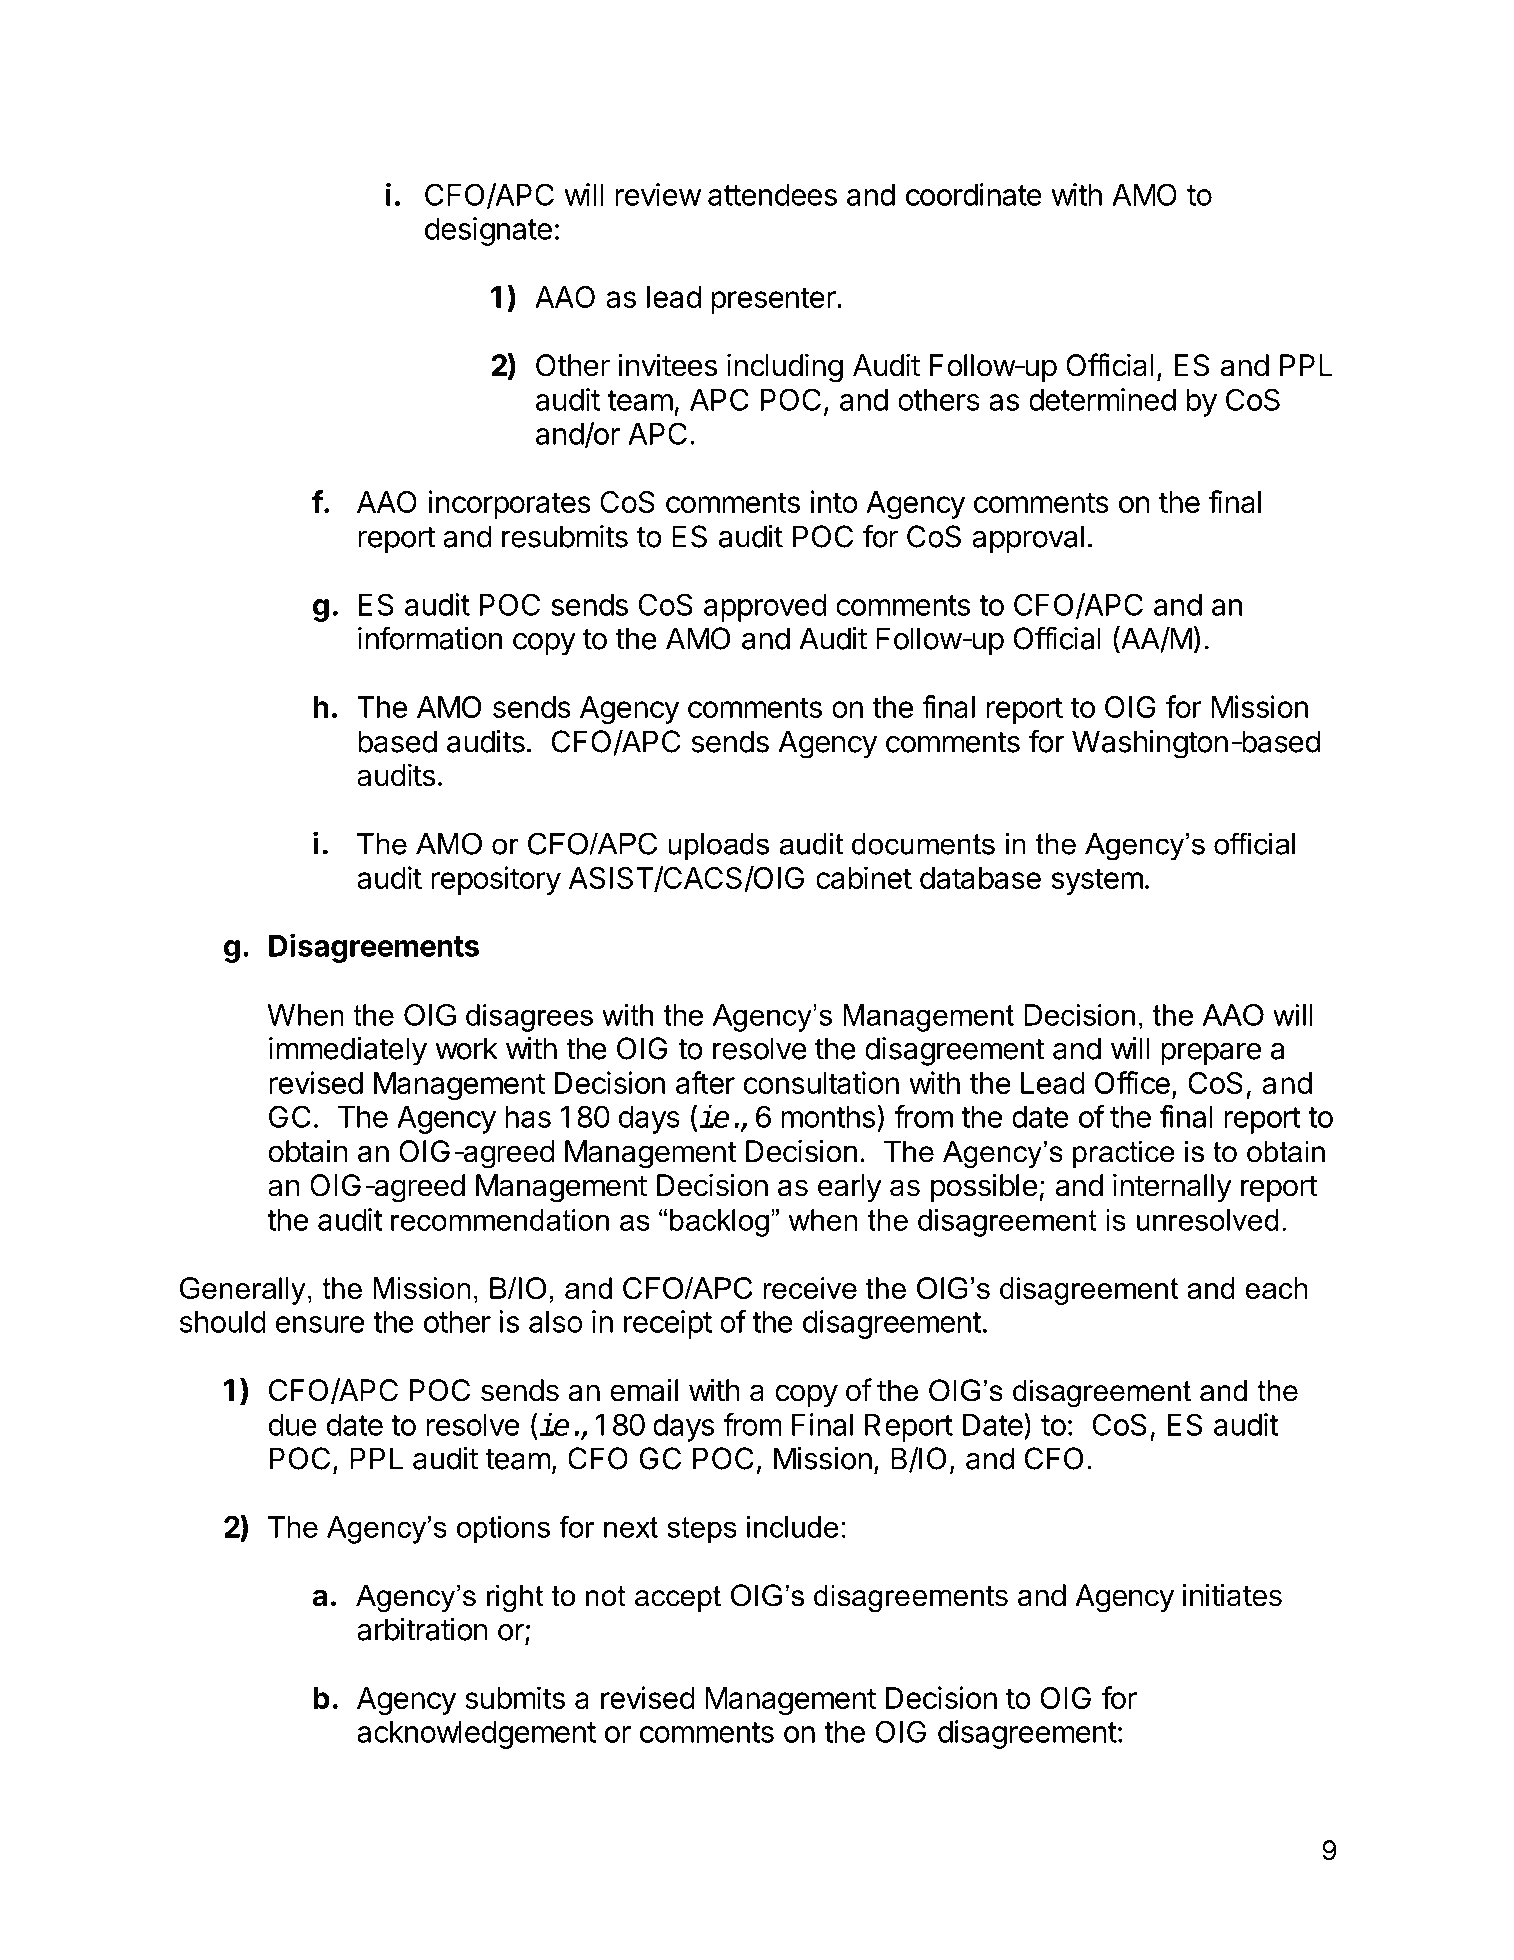 Image resolution: width=1514 pixels, height=1960 pixels. I want to click on arbitration, so click(422, 1629).
